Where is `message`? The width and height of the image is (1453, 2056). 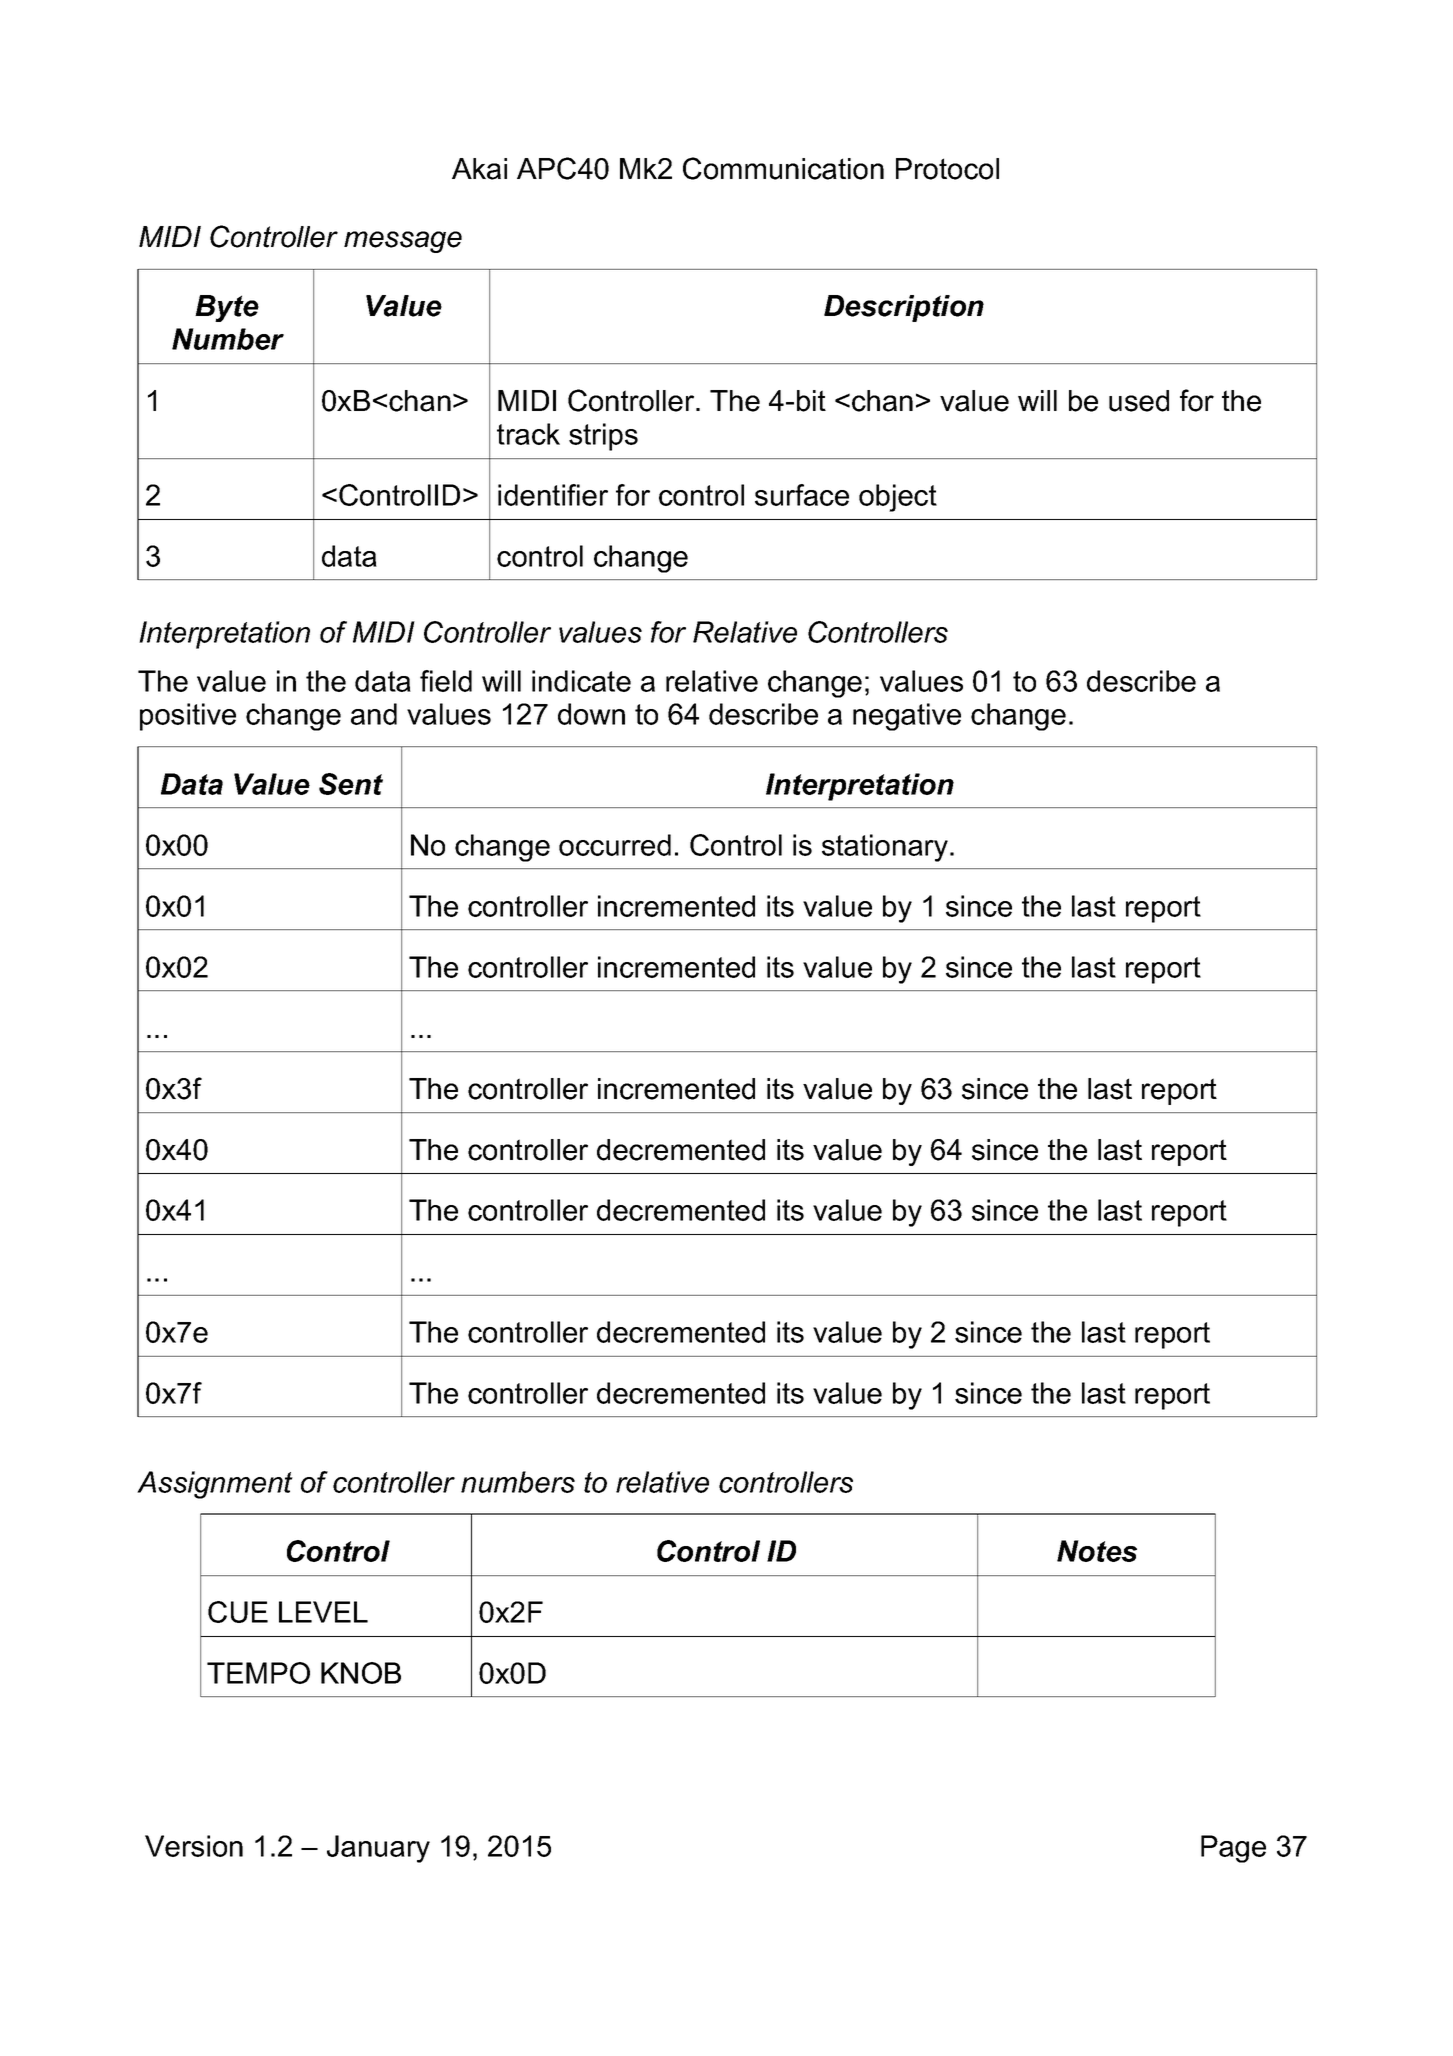
message is located at coordinates (403, 242).
